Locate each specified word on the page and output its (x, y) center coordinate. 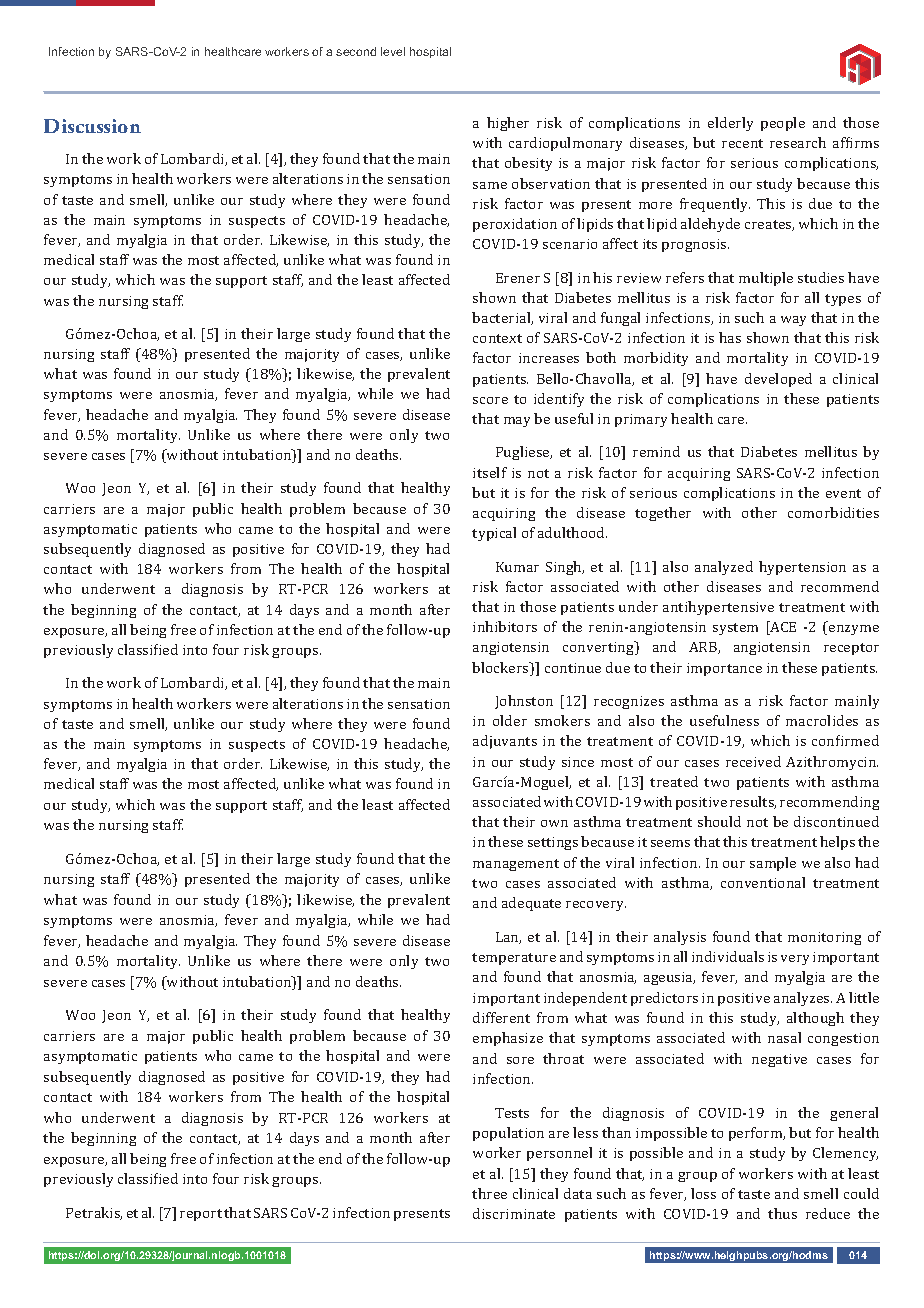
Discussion (92, 126)
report (201, 1215)
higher (508, 124)
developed (778, 380)
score (490, 400)
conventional (763, 882)
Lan (508, 938)
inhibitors (505, 626)
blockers (501, 669)
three (489, 1193)
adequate (531, 904)
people (783, 124)
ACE (782, 628)
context (497, 338)
